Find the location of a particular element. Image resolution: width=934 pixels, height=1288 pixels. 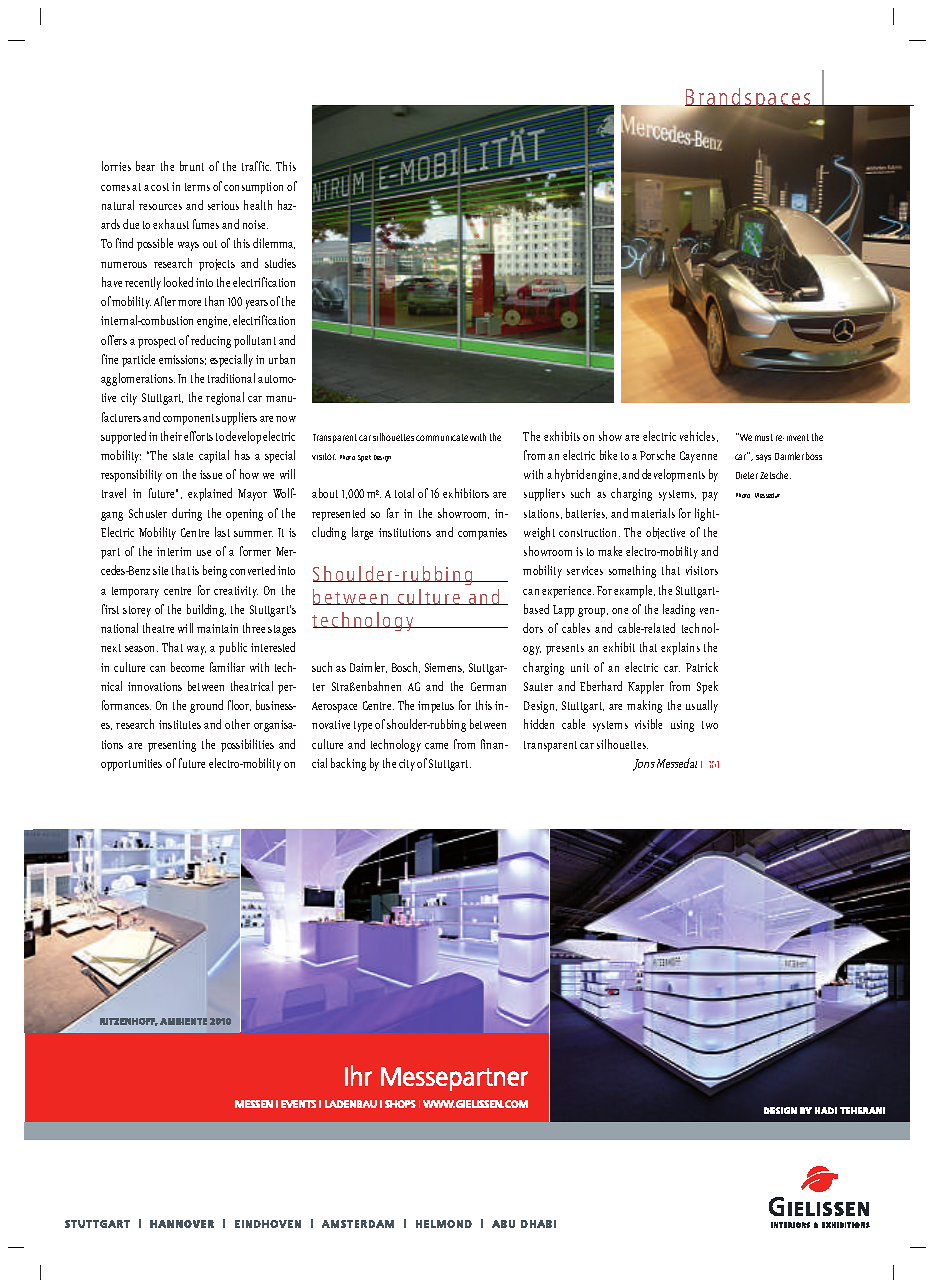

traditional is located at coordinates (231, 378).
